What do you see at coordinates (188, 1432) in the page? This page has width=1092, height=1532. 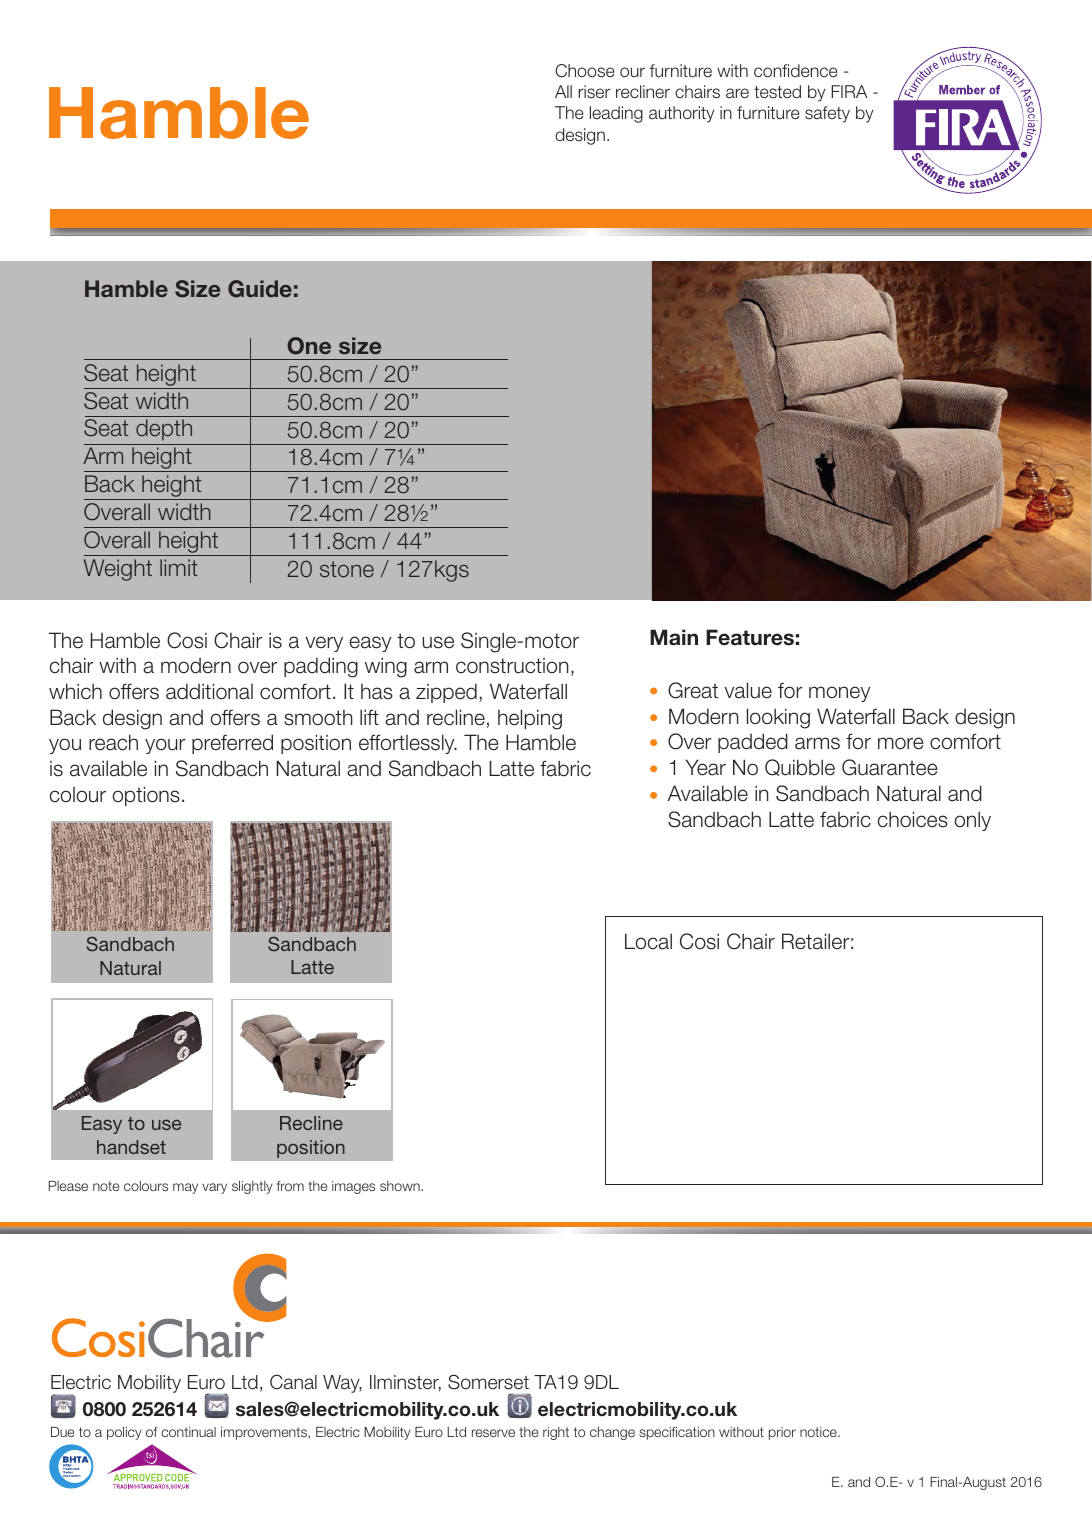 I see `continual` at bounding box center [188, 1432].
